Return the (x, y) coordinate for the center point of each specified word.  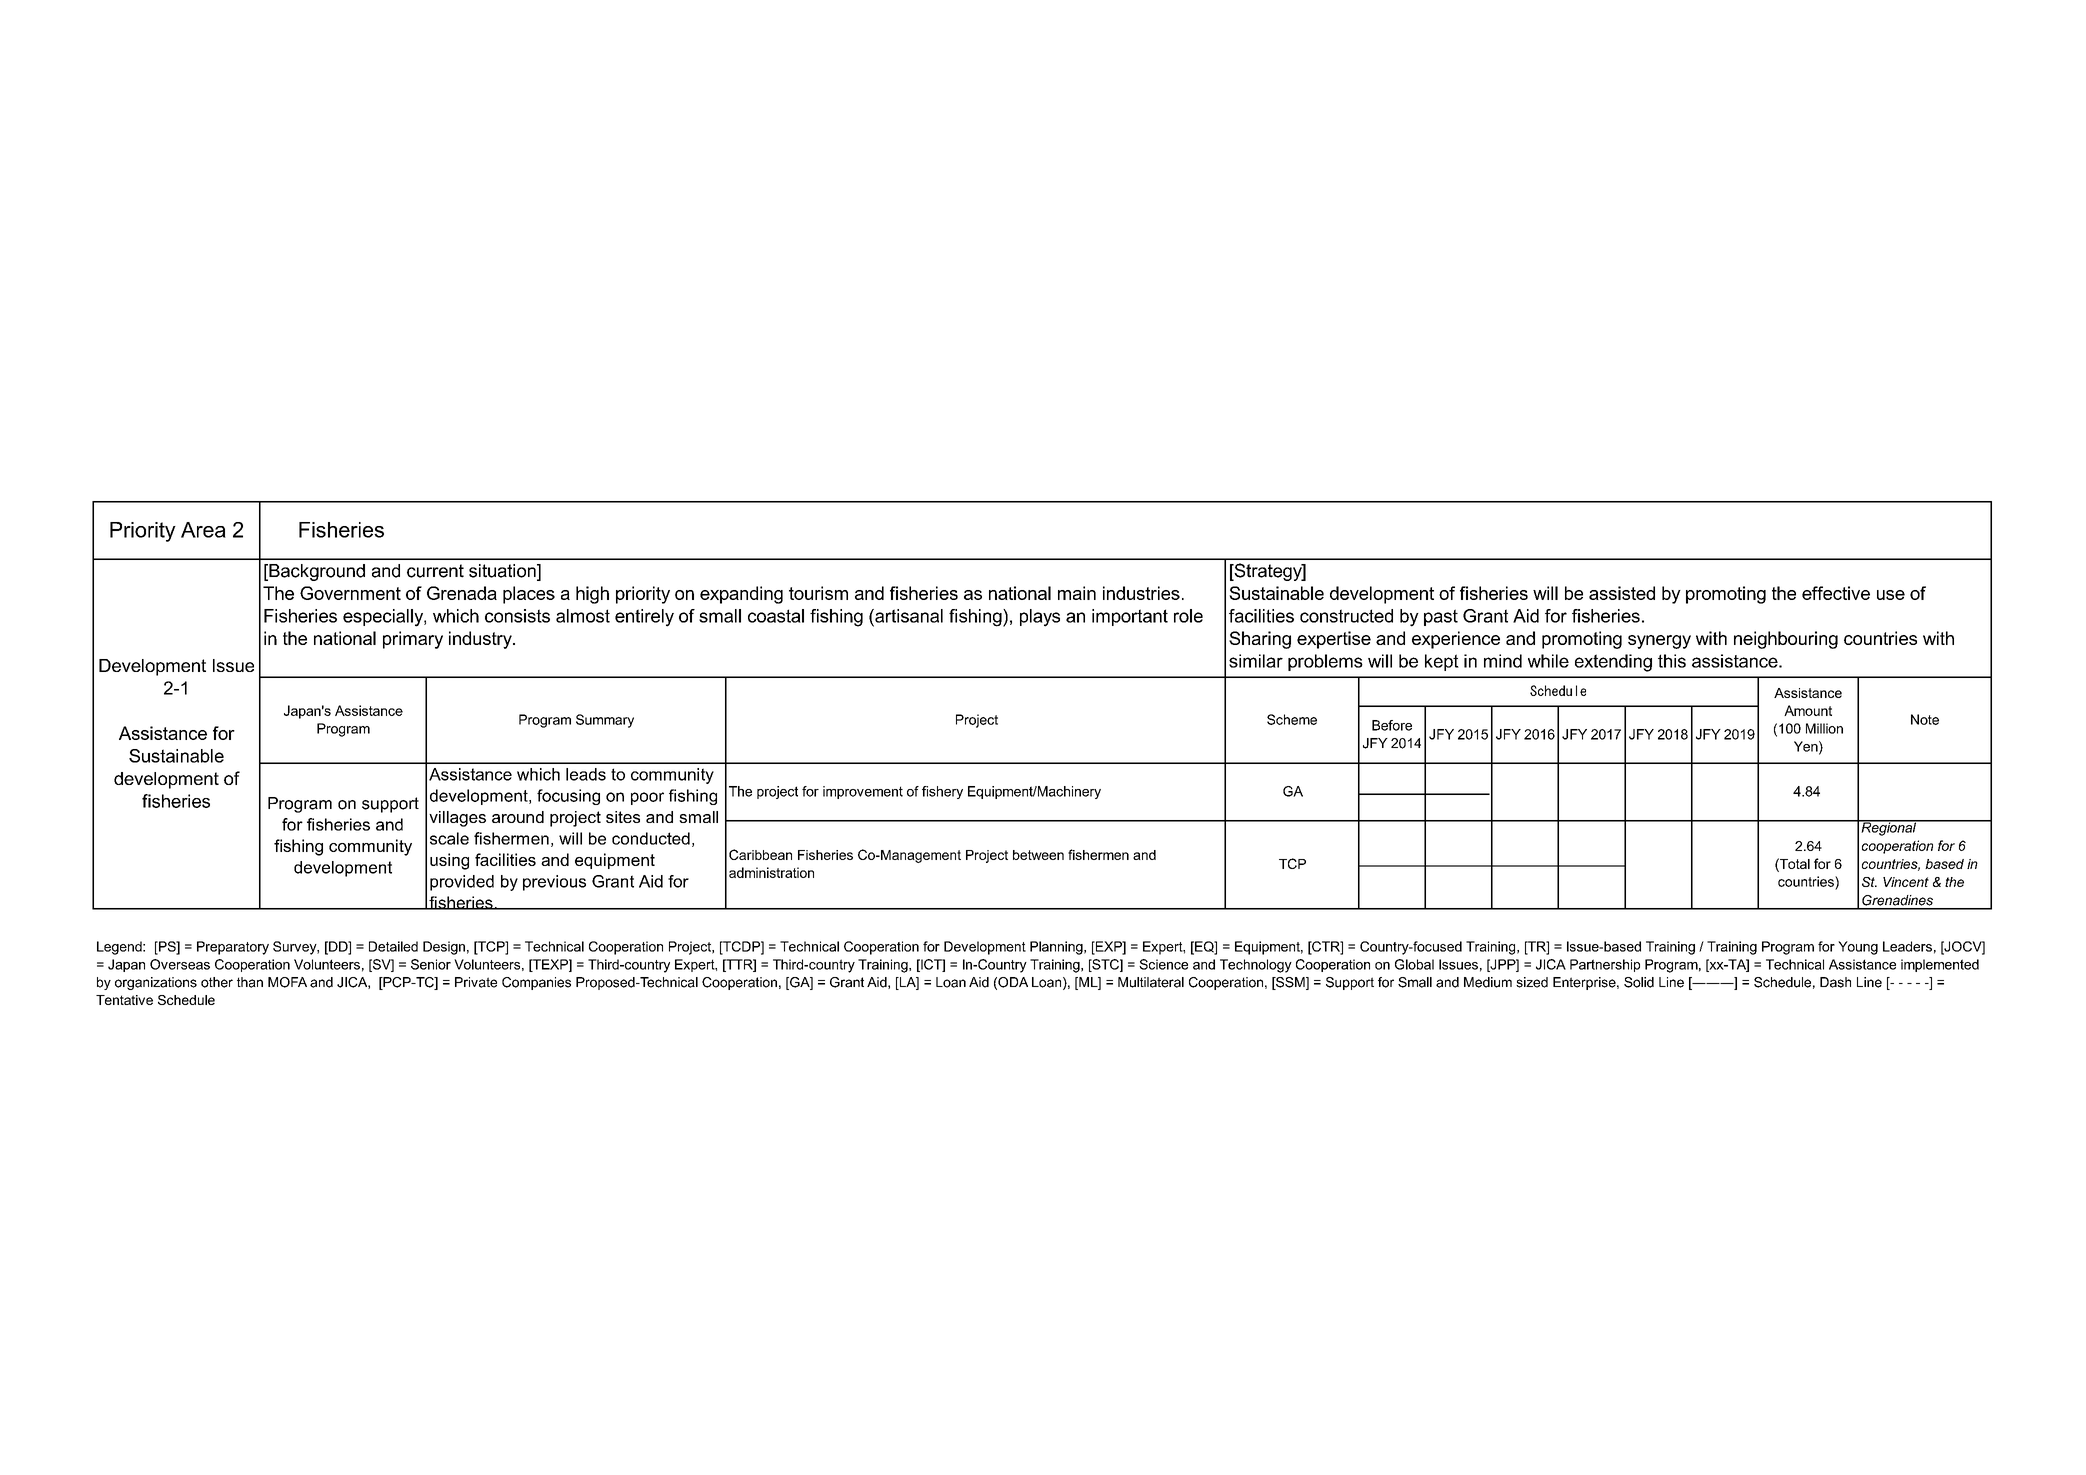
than (250, 982)
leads (586, 774)
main (1077, 593)
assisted (1622, 593)
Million (1824, 728)
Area (203, 530)
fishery (942, 792)
